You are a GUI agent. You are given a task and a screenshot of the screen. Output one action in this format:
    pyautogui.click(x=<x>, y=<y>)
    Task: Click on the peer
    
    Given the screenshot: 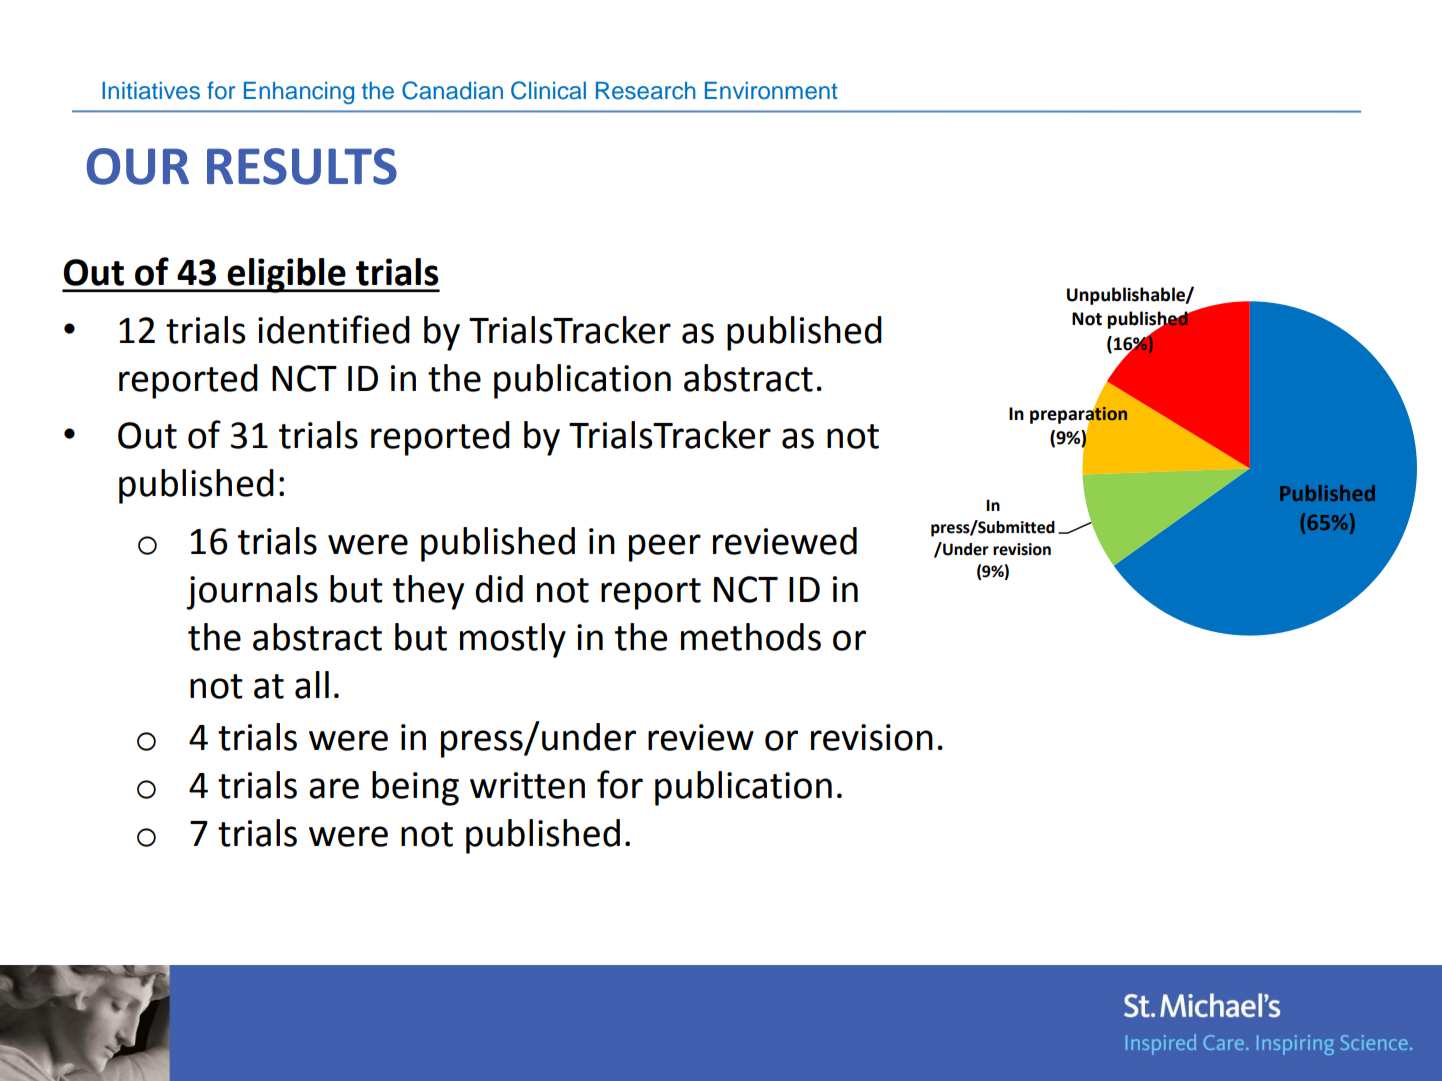 What is the action you would take?
    pyautogui.click(x=665, y=548)
